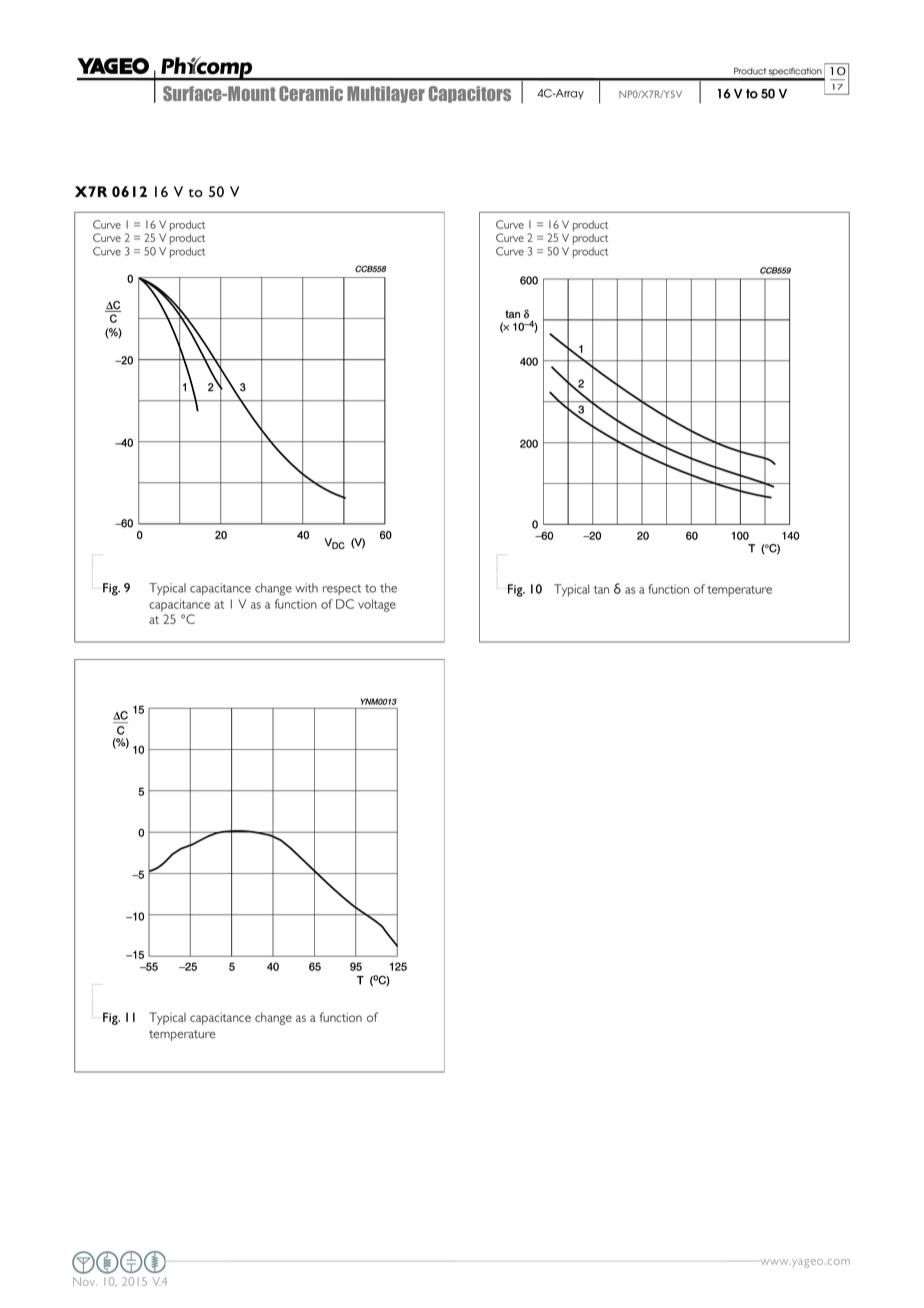  I want to click on voltage, so click(377, 605).
